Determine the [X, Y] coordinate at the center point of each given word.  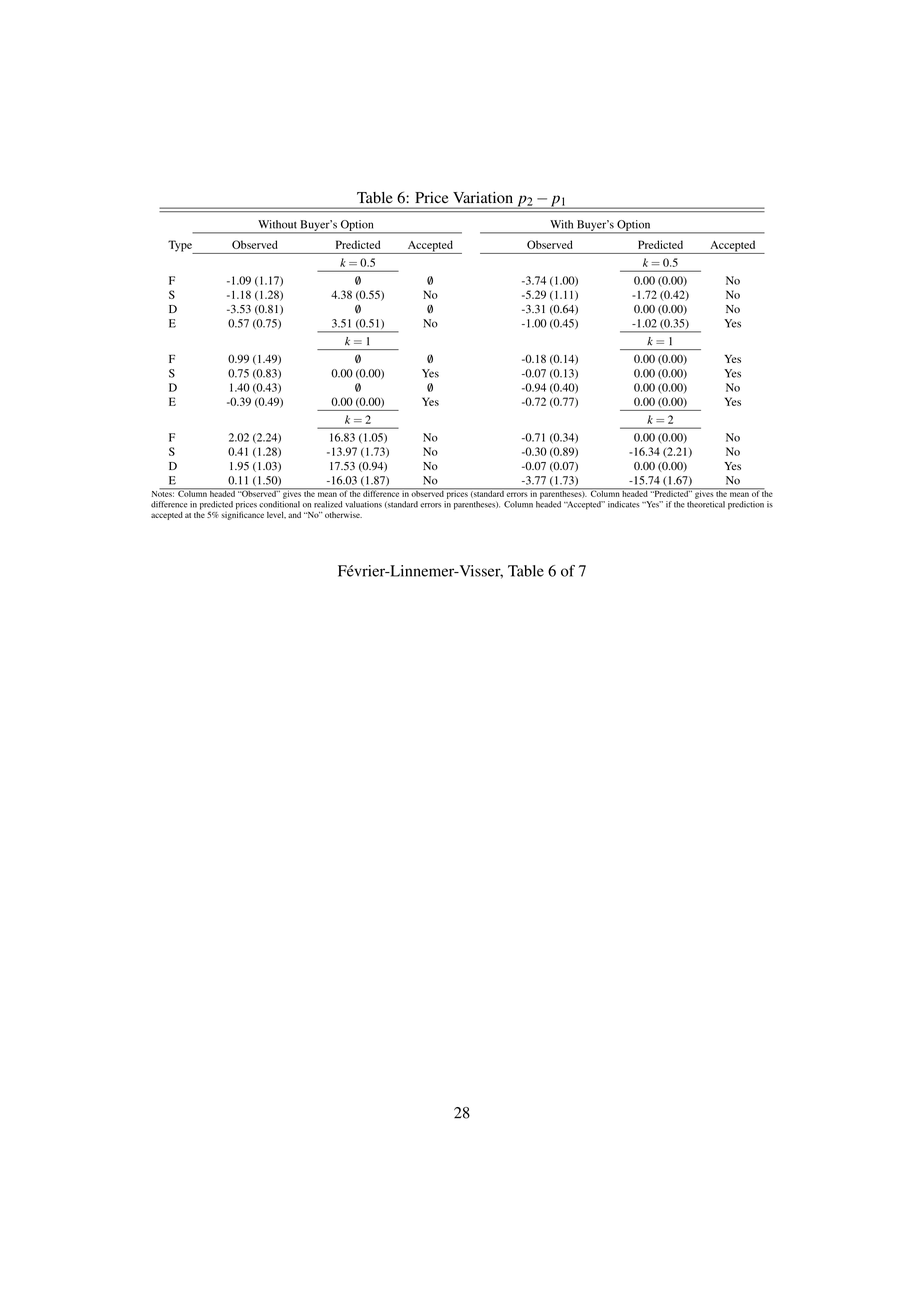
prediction [746, 505]
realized [328, 504]
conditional [279, 504]
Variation [483, 198]
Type [181, 247]
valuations [363, 504]
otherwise [343, 515]
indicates [624, 504]
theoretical [706, 504]
